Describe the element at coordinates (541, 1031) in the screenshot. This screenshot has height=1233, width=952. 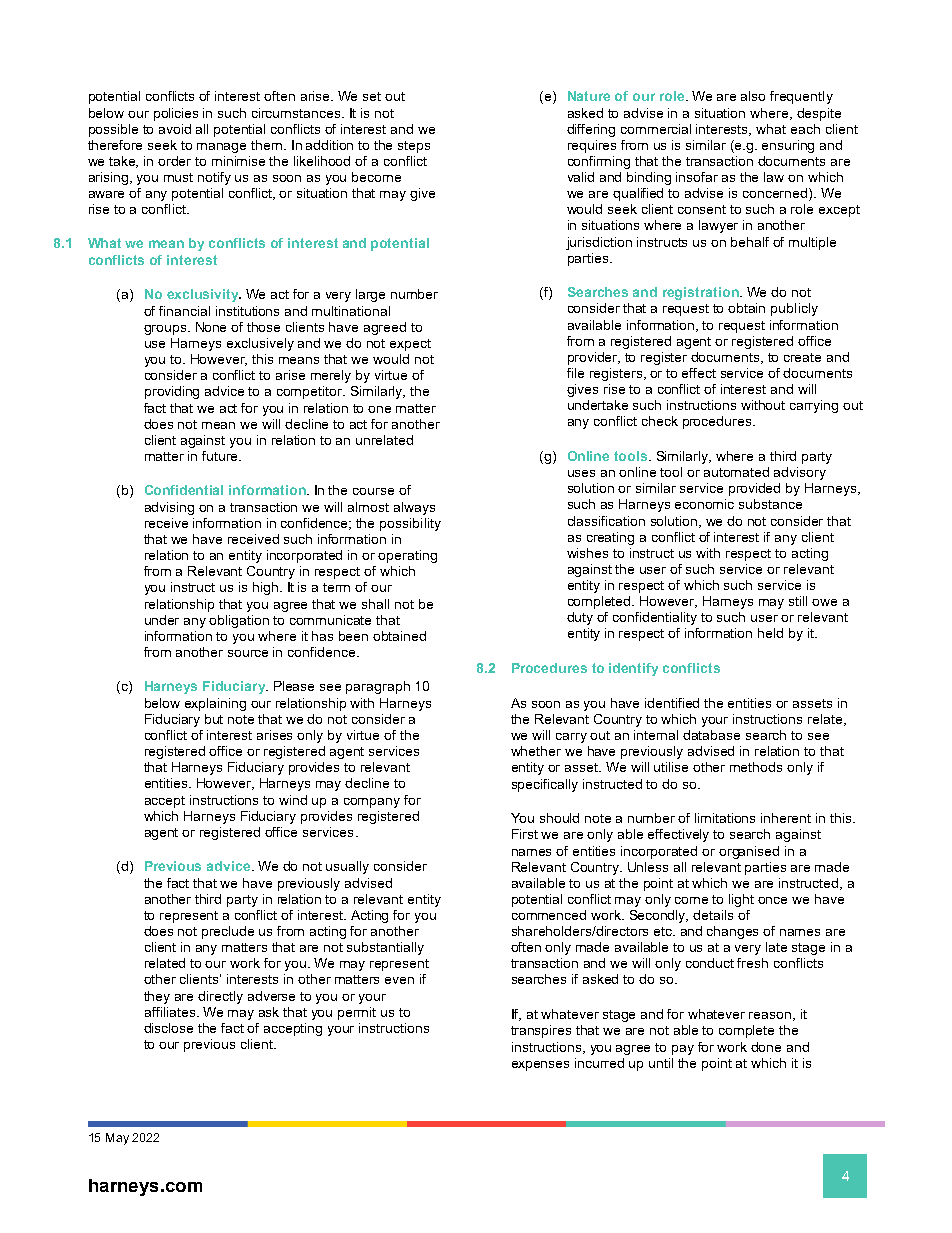
I see `transpires` at that location.
